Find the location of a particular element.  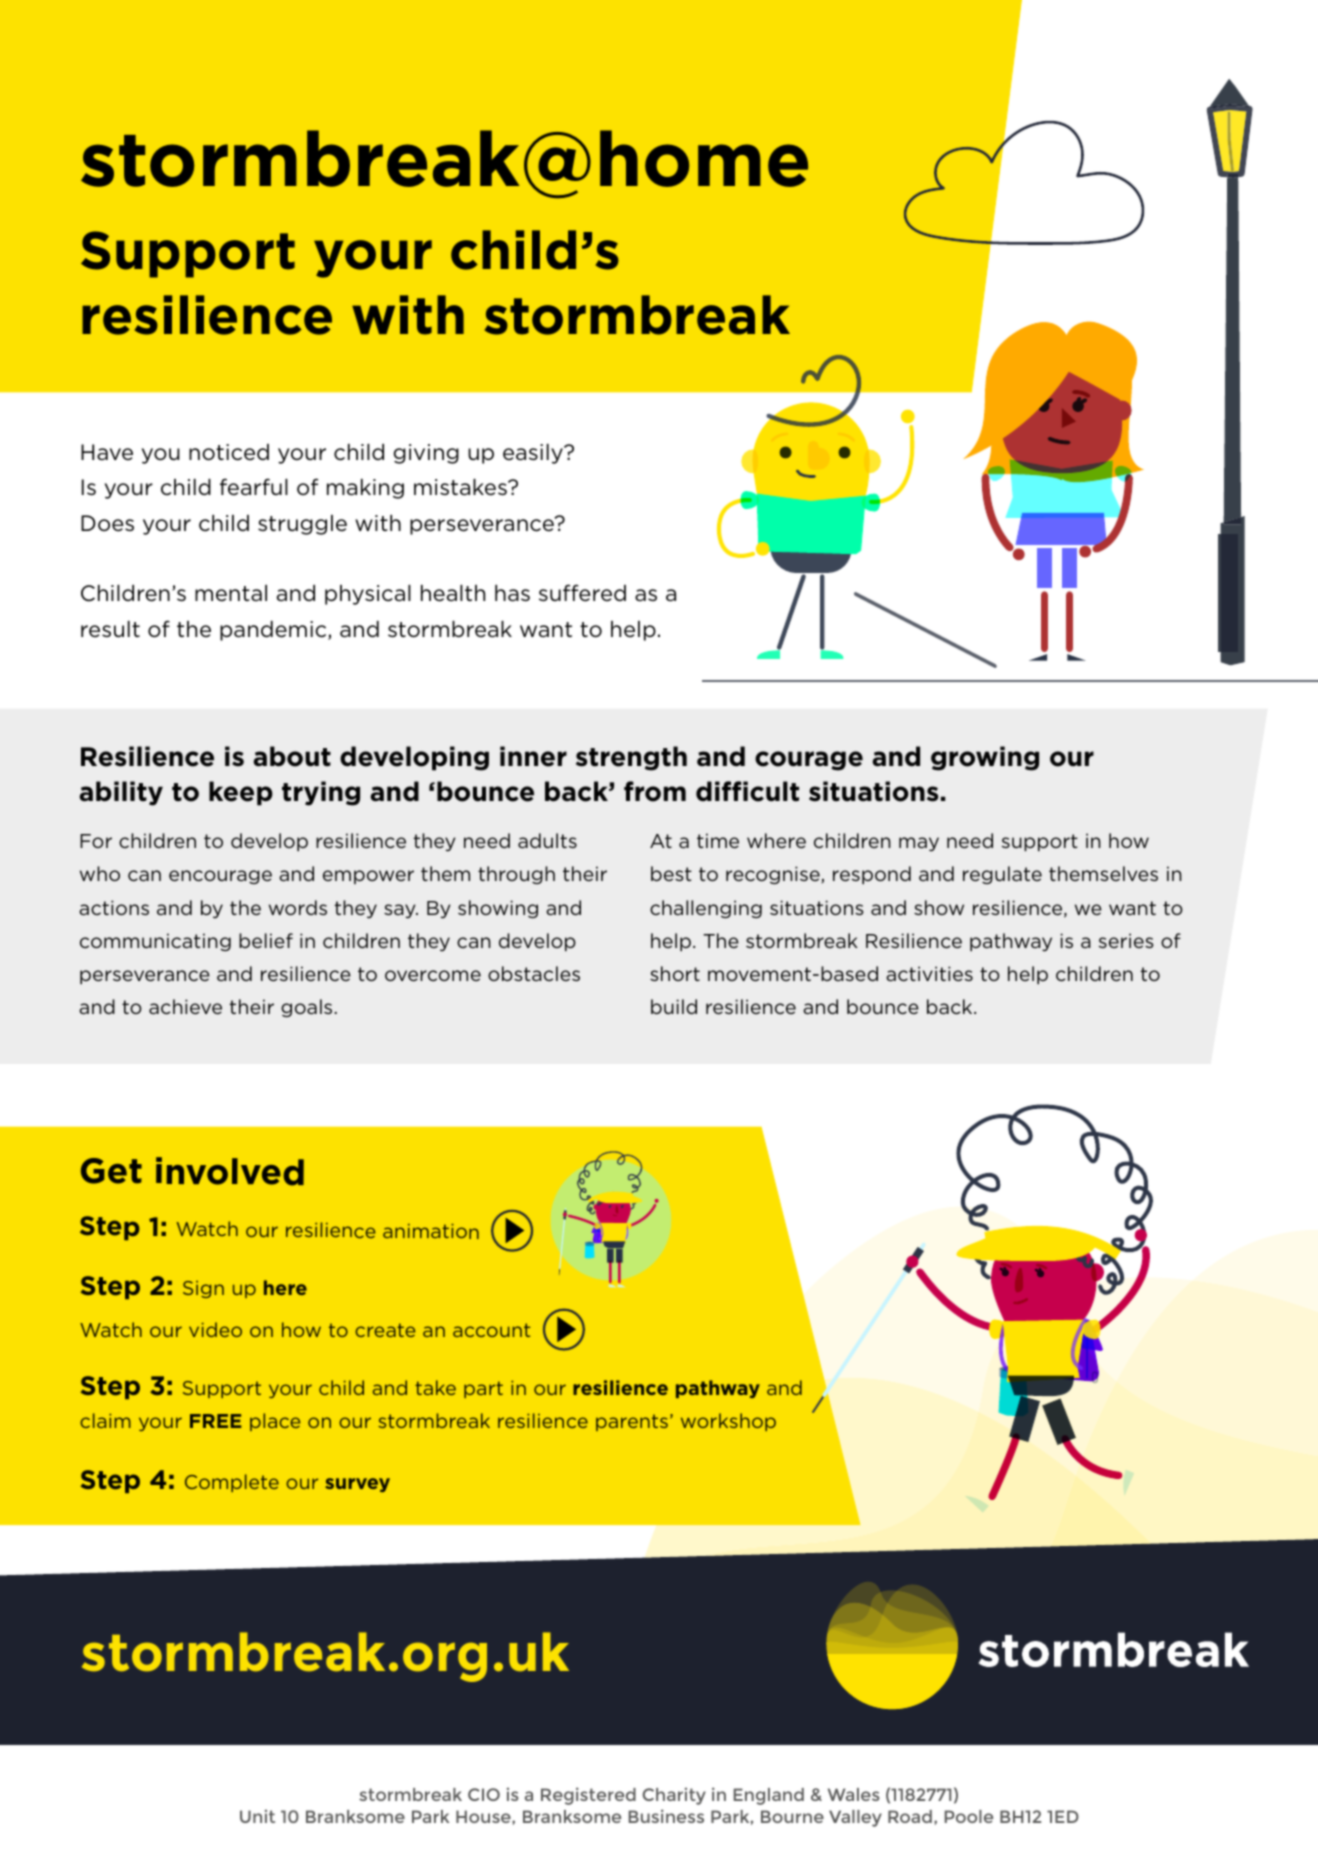

easily is located at coordinates (534, 454).
